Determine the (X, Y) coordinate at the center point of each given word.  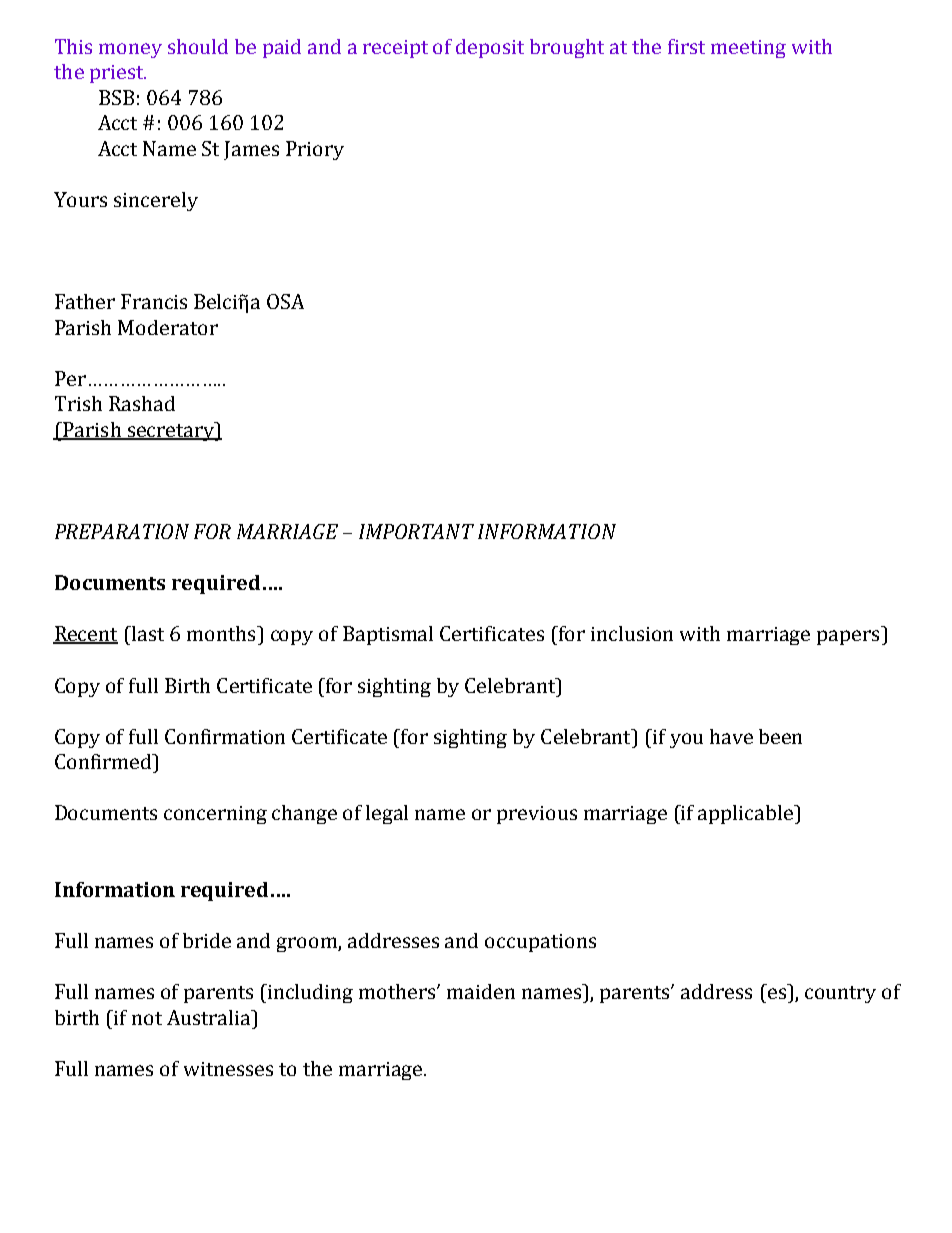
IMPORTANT (416, 531)
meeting (748, 49)
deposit (490, 48)
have (731, 736)
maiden (481, 991)
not (147, 1018)
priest (118, 74)
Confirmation (225, 736)
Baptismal (388, 635)
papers (848, 637)
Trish (78, 403)
